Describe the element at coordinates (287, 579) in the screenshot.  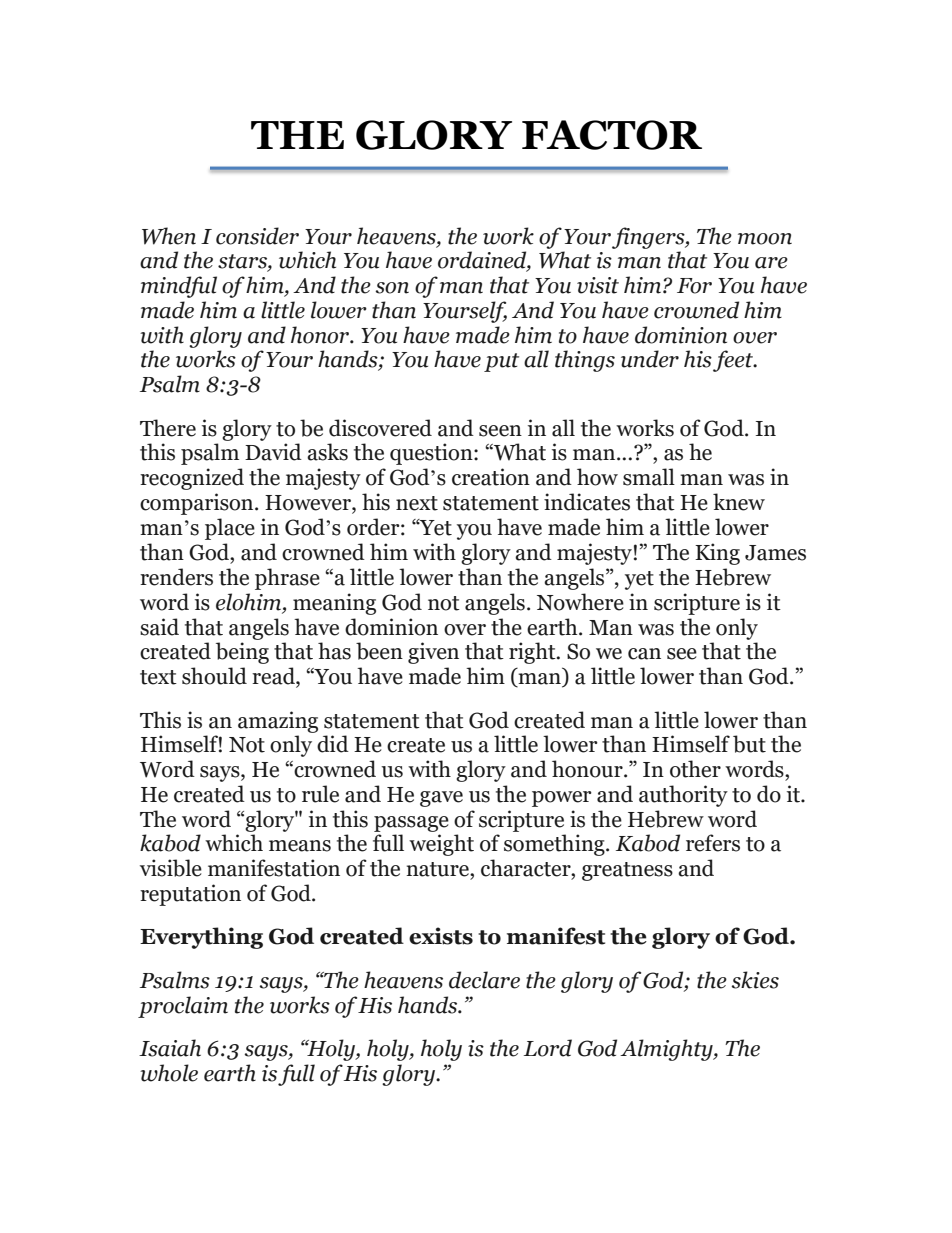
I see `phrase` at that location.
